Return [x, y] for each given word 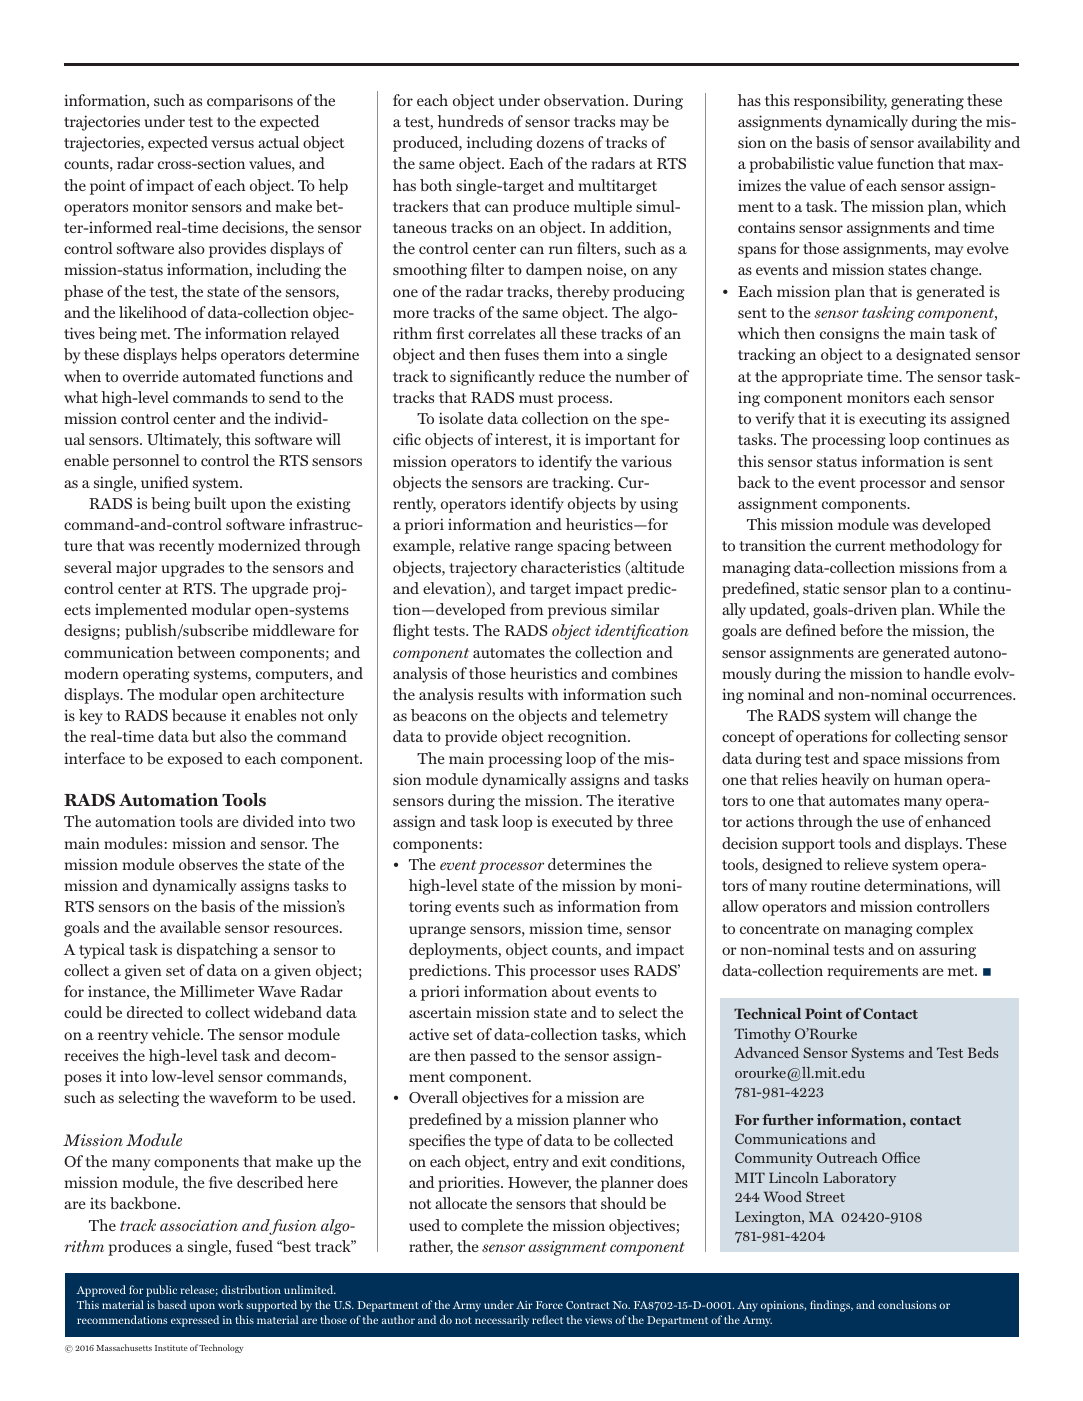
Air [524, 1305]
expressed [195, 1321]
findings [831, 1306]
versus [232, 144]
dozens [560, 142]
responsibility [840, 102]
